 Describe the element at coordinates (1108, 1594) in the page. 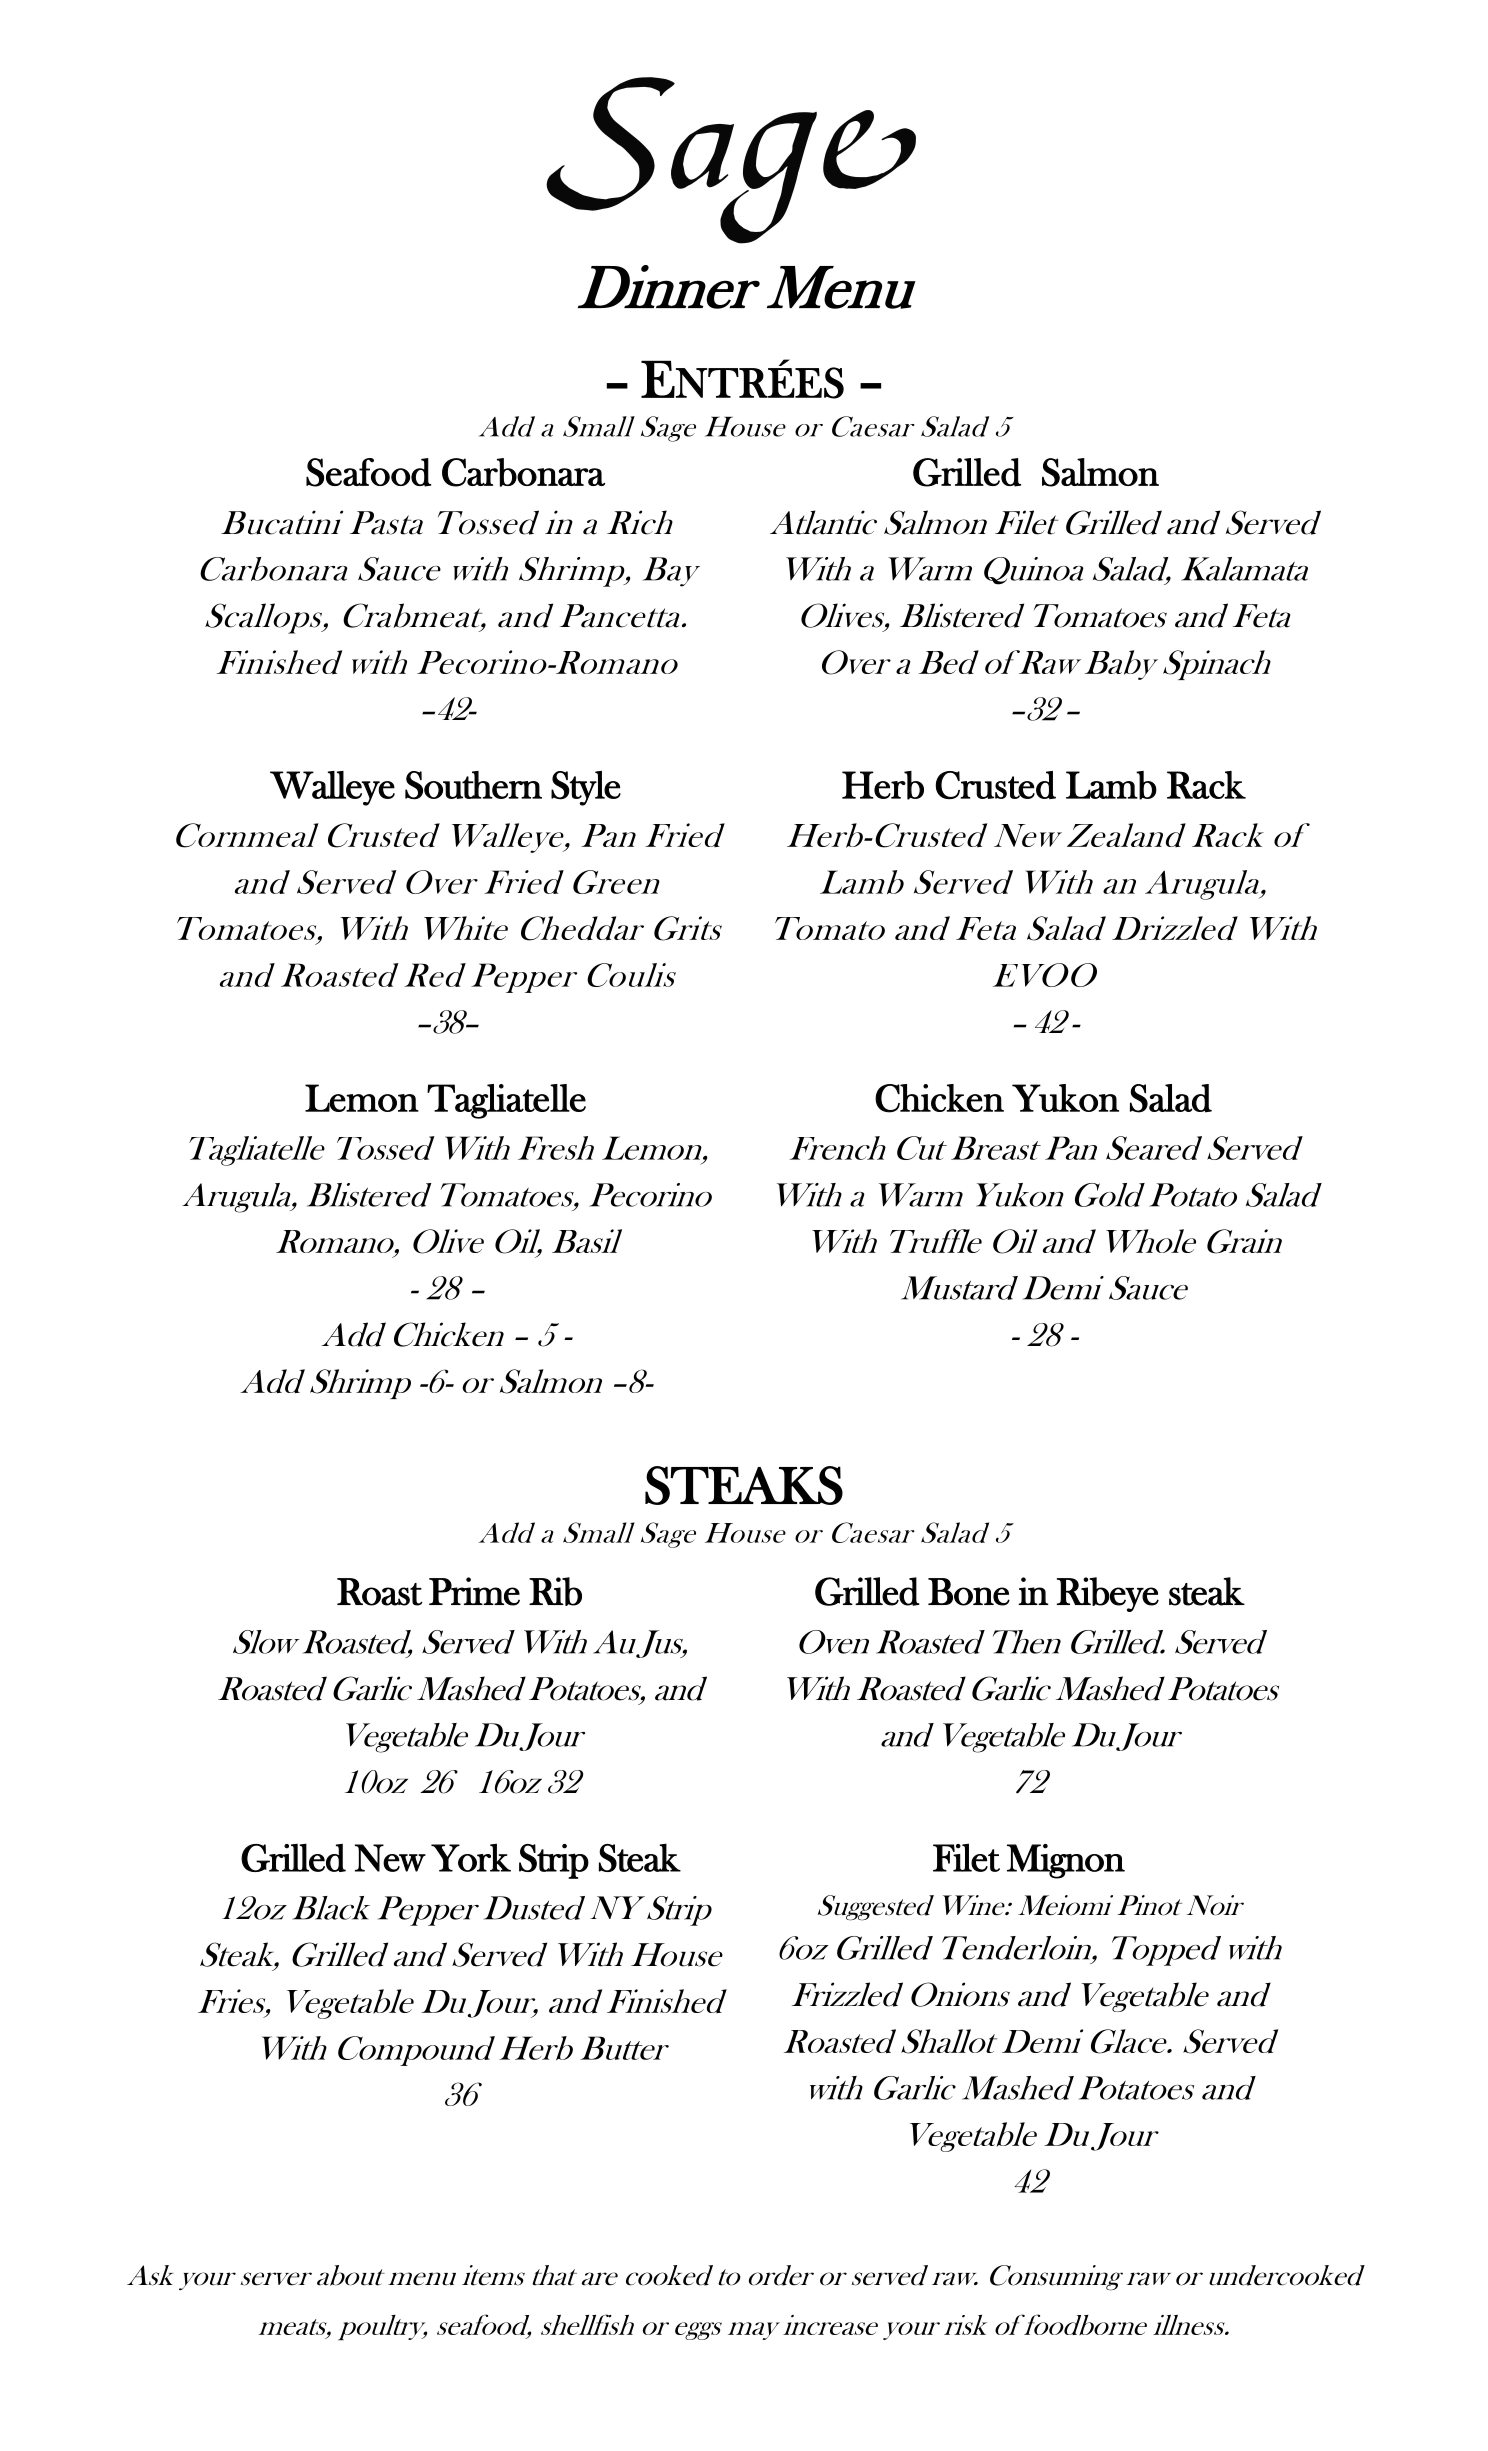

I see `Ribeye` at that location.
